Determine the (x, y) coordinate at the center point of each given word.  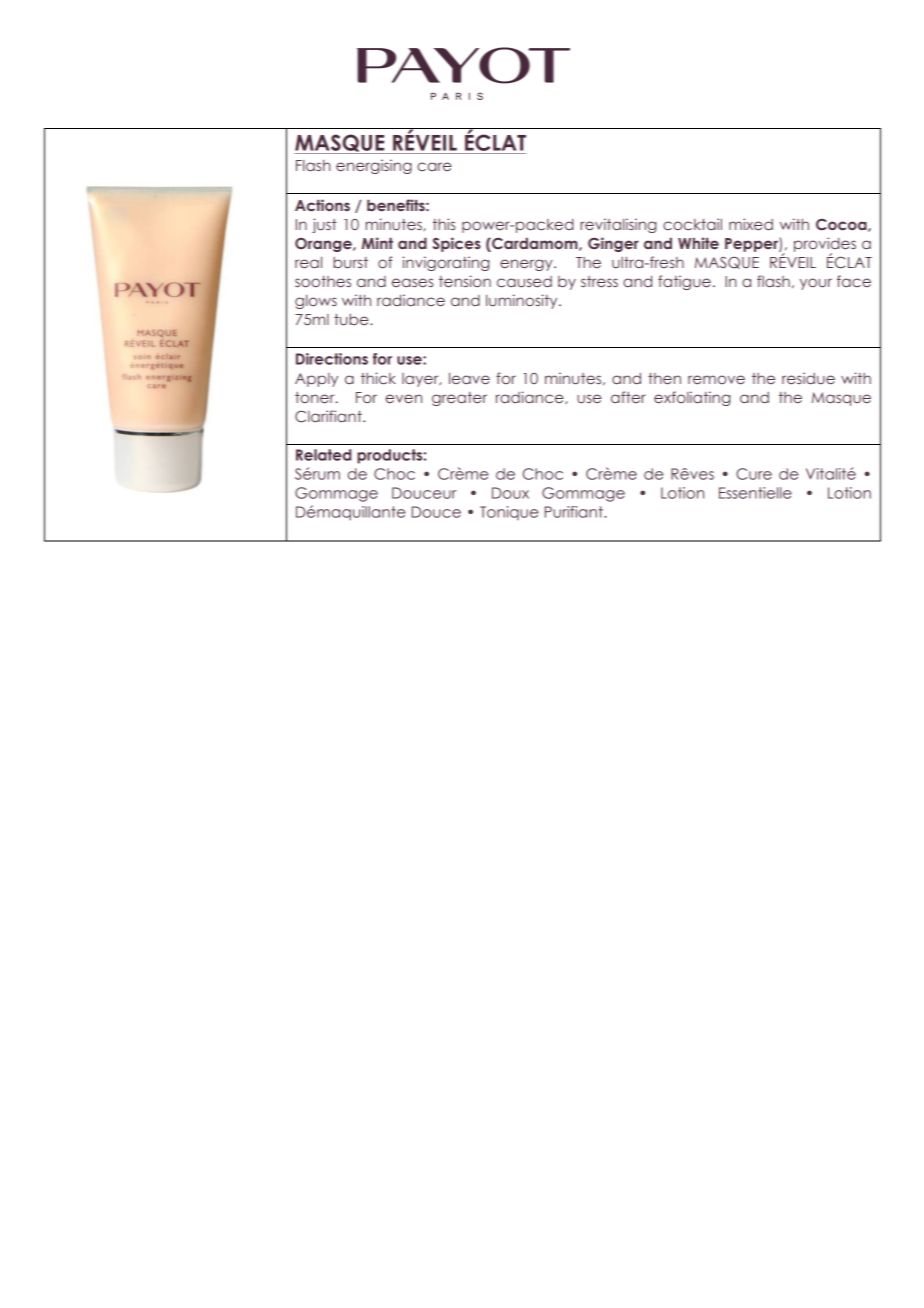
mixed (751, 224)
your (816, 284)
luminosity (523, 301)
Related (323, 455)
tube (352, 320)
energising (374, 166)
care (434, 166)
